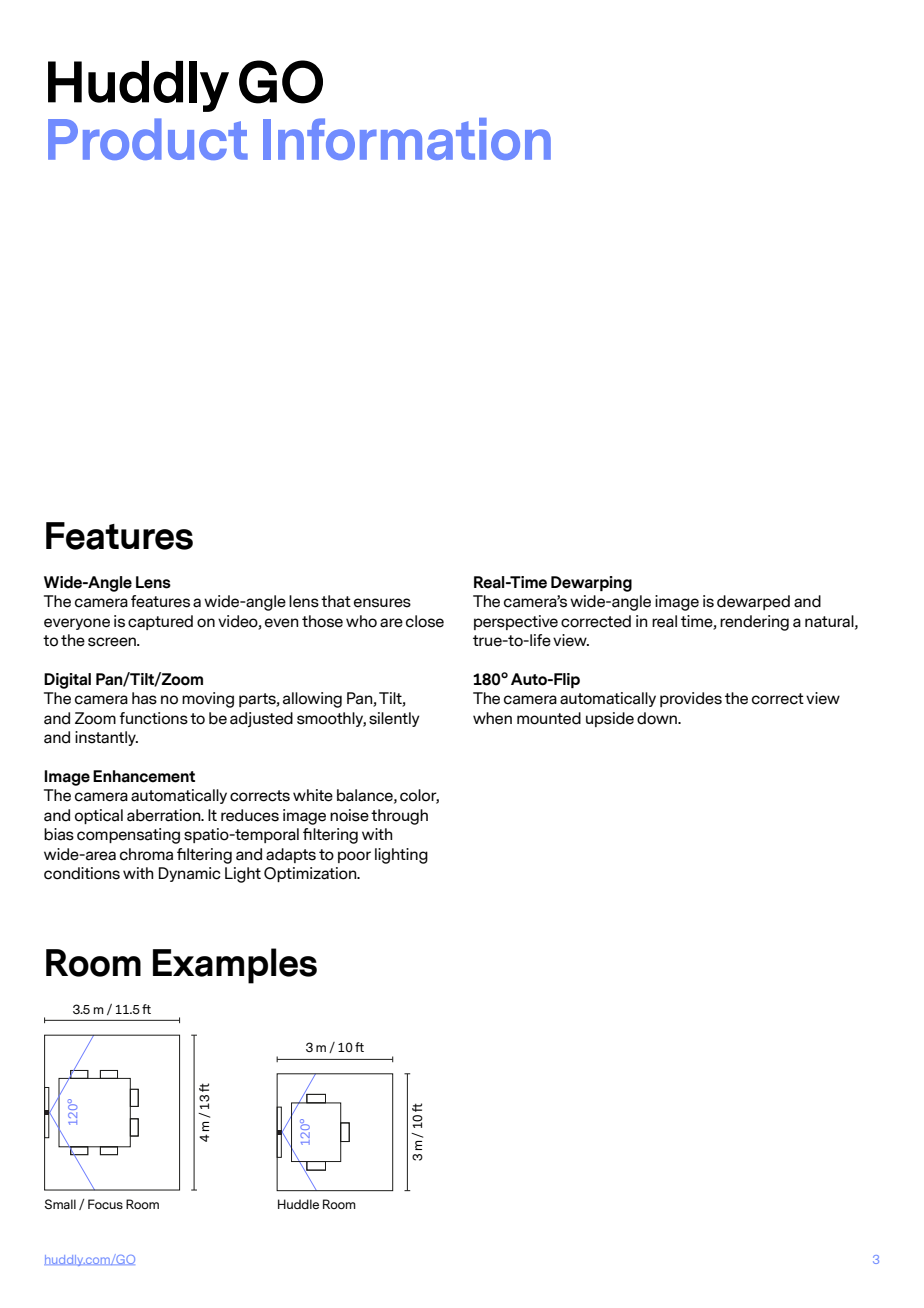  Describe the element at coordinates (754, 623) in the screenshot. I see `rendering` at that location.
